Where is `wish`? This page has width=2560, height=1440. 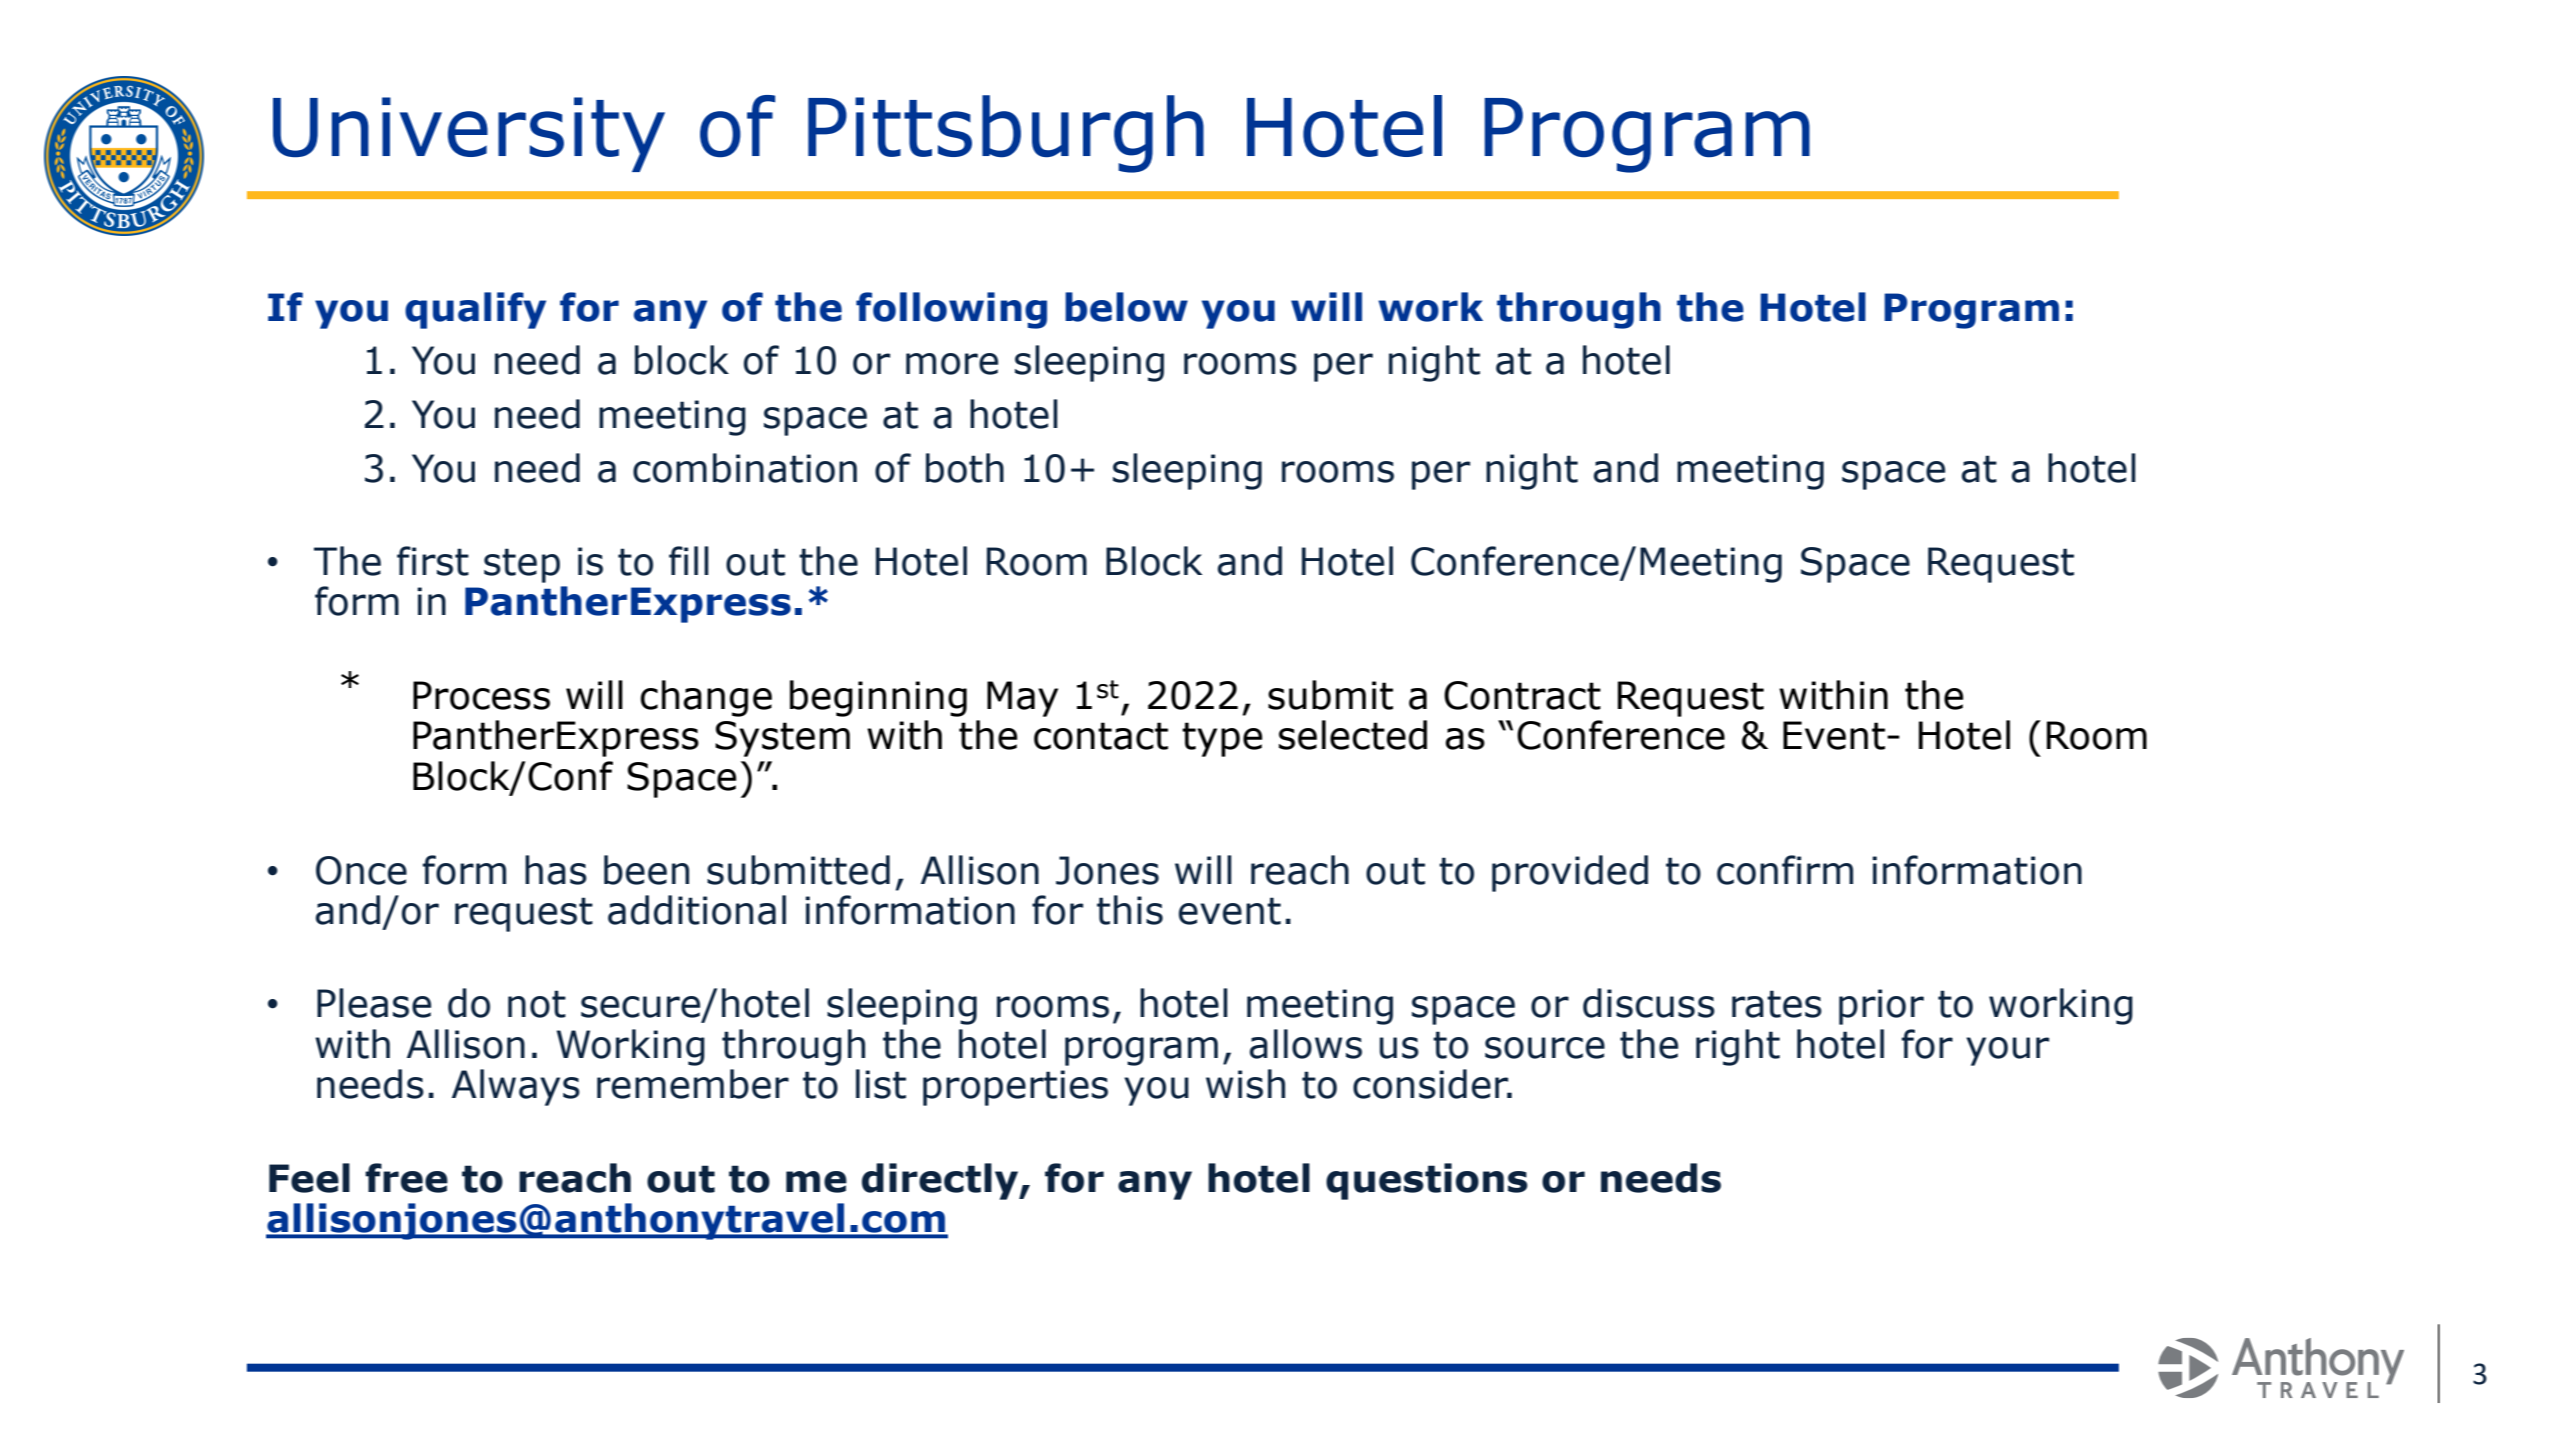
wish is located at coordinates (1245, 1084).
